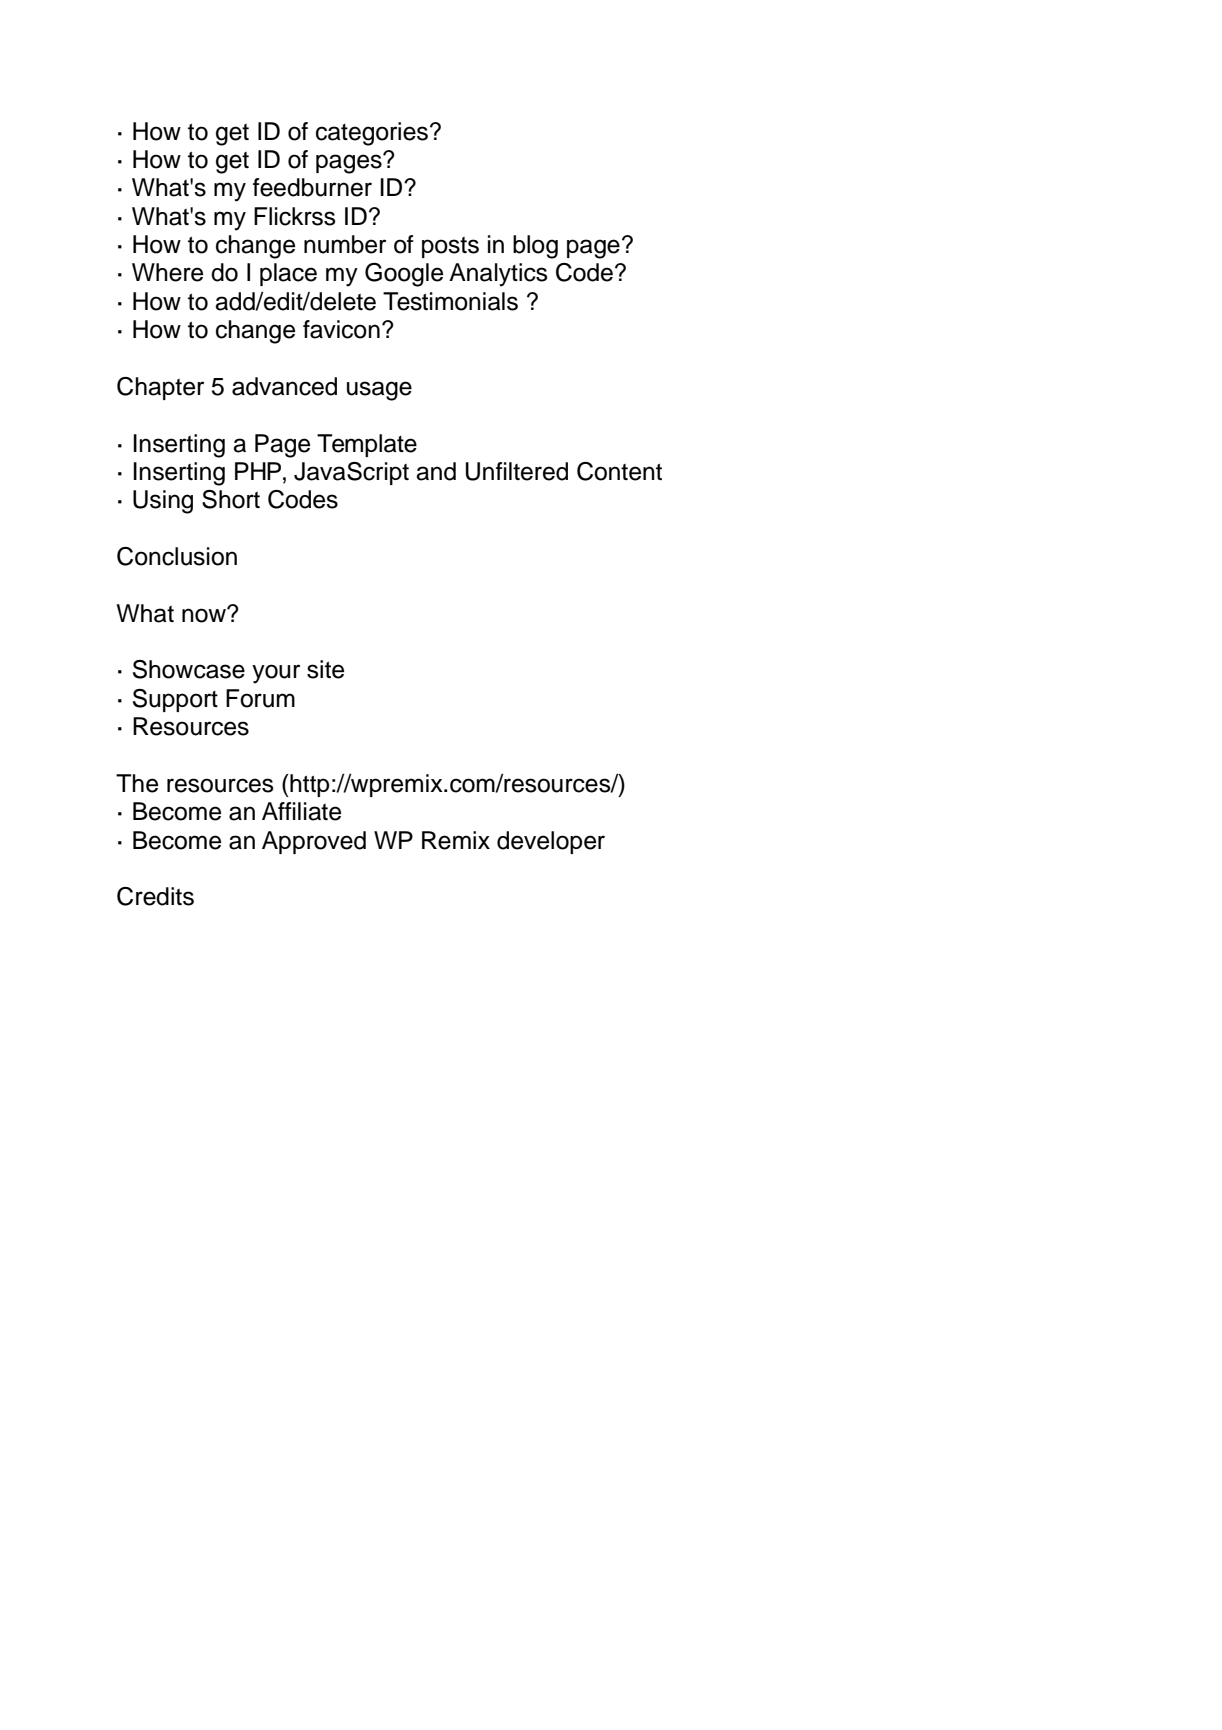 This page has width=1222, height=1730. What do you see at coordinates (517, 471) in the page?
I see `Unfiltered` at bounding box center [517, 471].
